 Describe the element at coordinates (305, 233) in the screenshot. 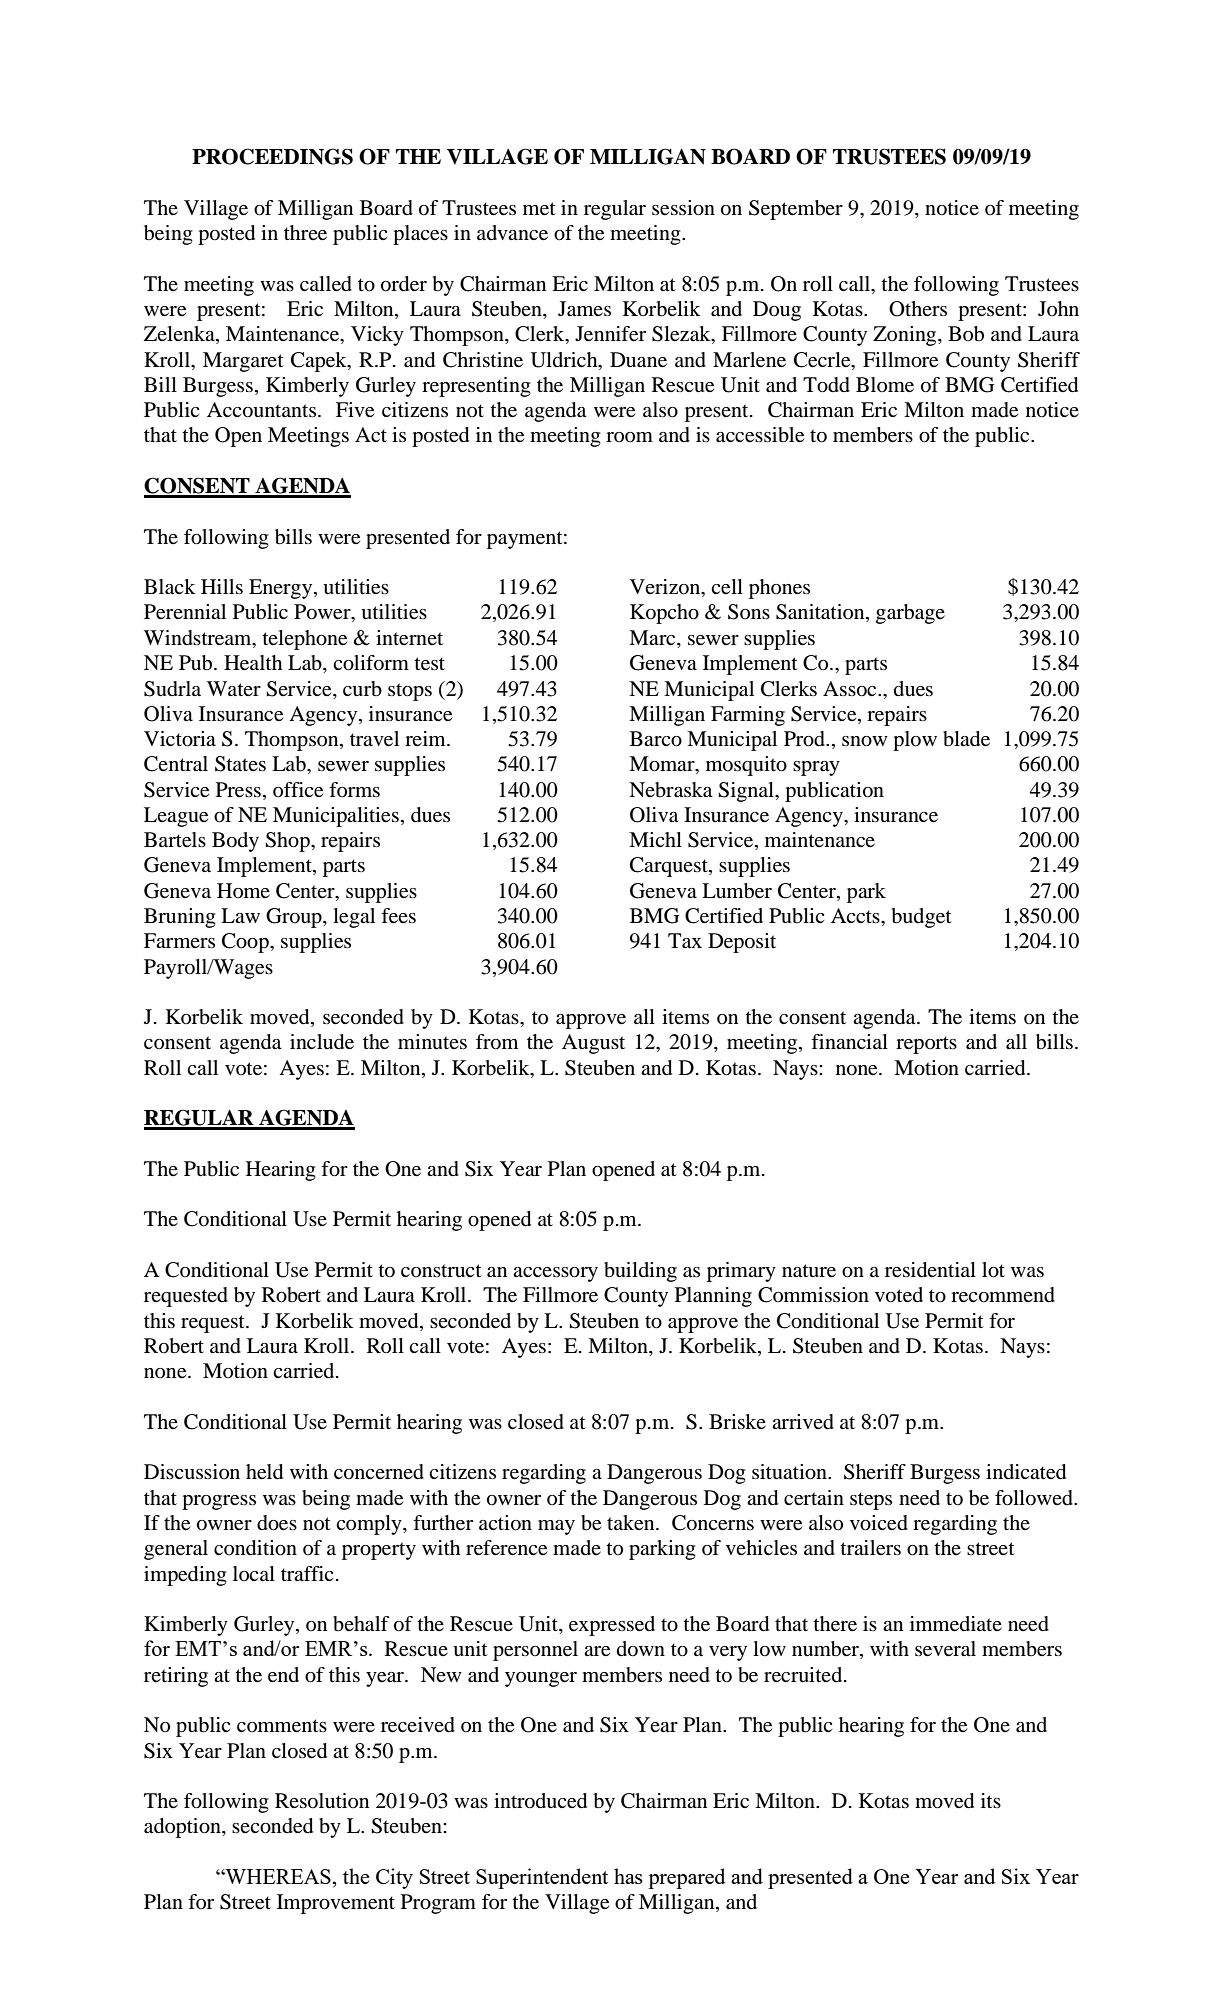

I see `three` at that location.
